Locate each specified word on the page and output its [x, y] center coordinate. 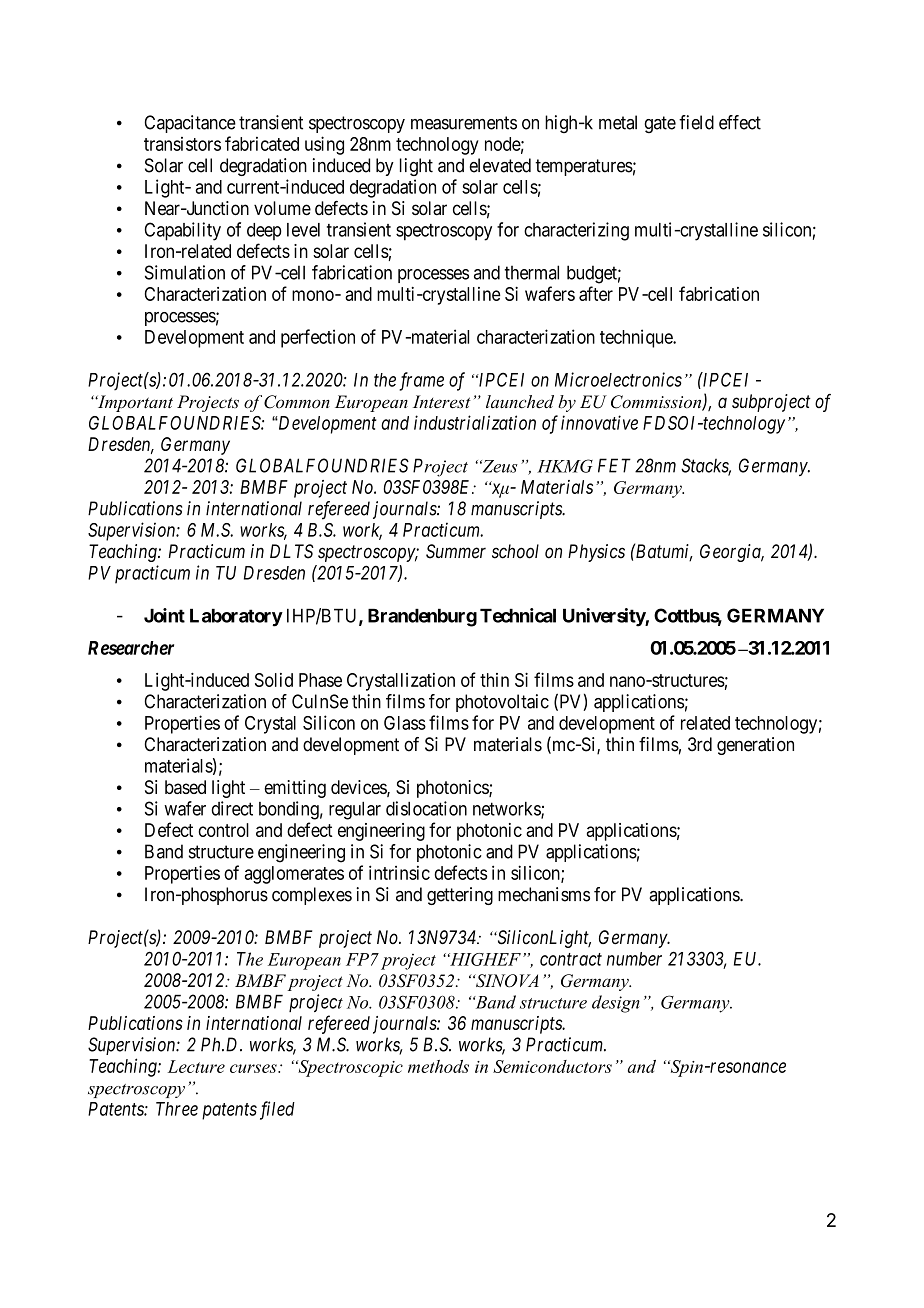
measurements [464, 123]
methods [438, 1066]
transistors [182, 144]
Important [134, 403]
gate [660, 124]
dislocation [426, 808]
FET [614, 465]
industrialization [475, 422]
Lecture [196, 1066]
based [185, 787]
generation [755, 746]
